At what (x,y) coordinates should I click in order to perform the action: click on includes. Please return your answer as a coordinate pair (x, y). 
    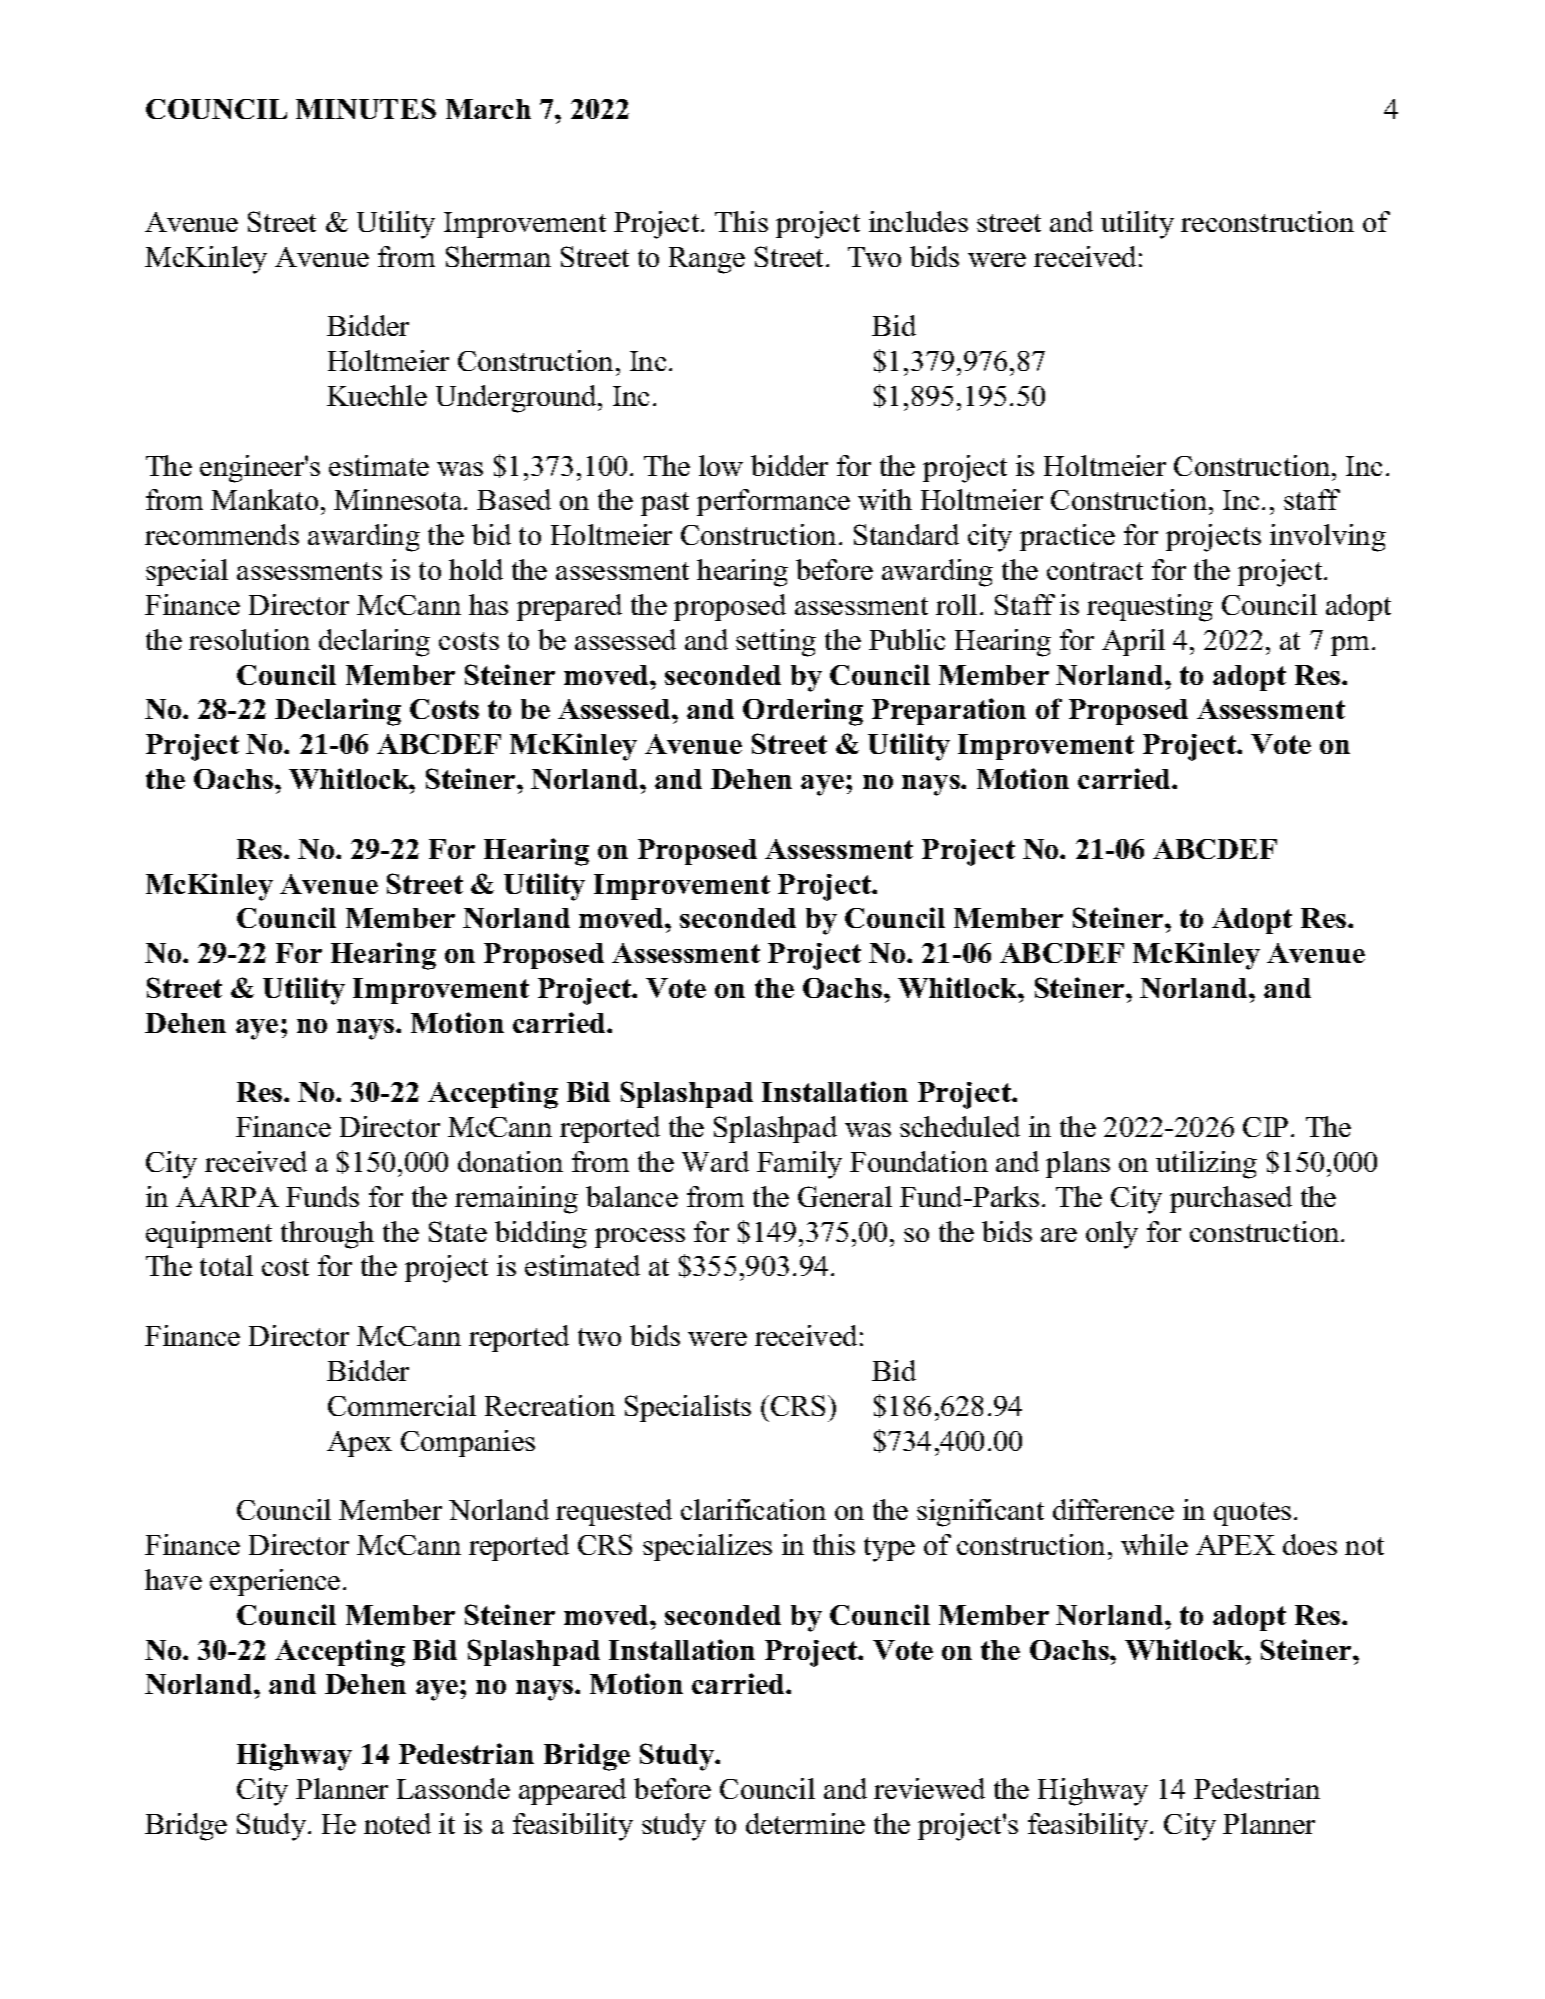
    Looking at the image, I should click on (918, 221).
